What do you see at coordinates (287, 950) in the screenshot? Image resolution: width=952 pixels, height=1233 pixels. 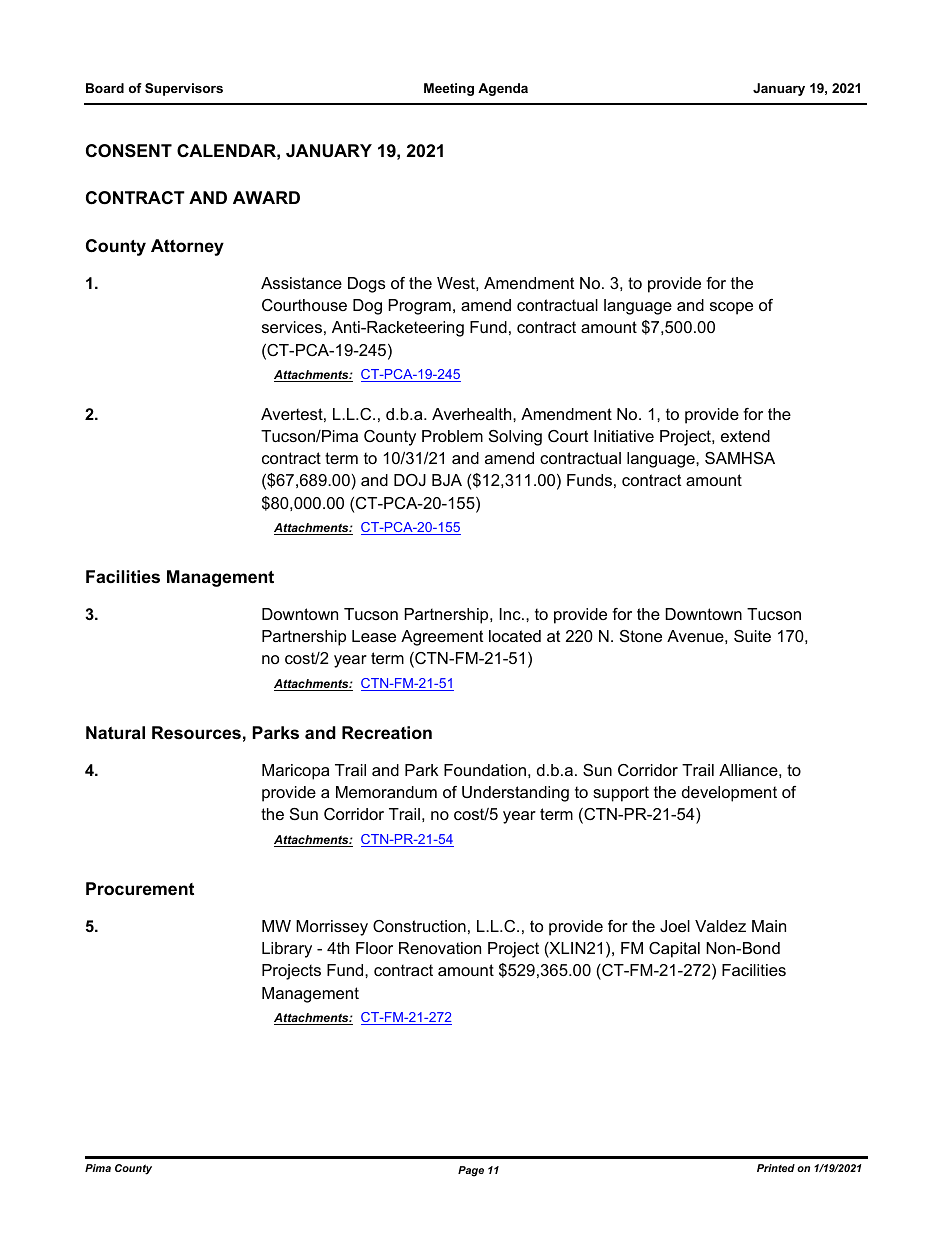 I see `Library` at bounding box center [287, 950].
